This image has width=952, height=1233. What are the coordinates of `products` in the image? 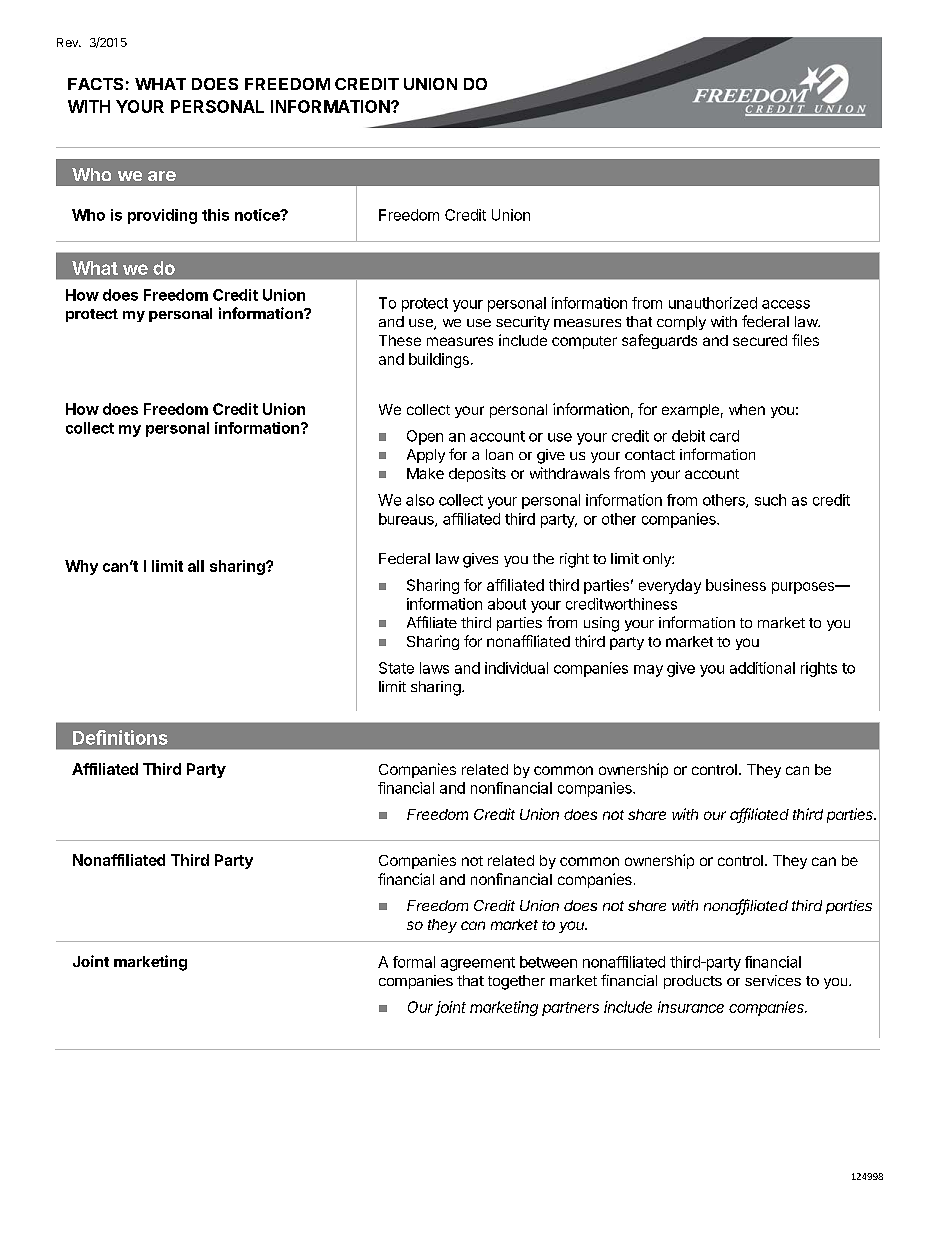 It's located at (693, 982).
